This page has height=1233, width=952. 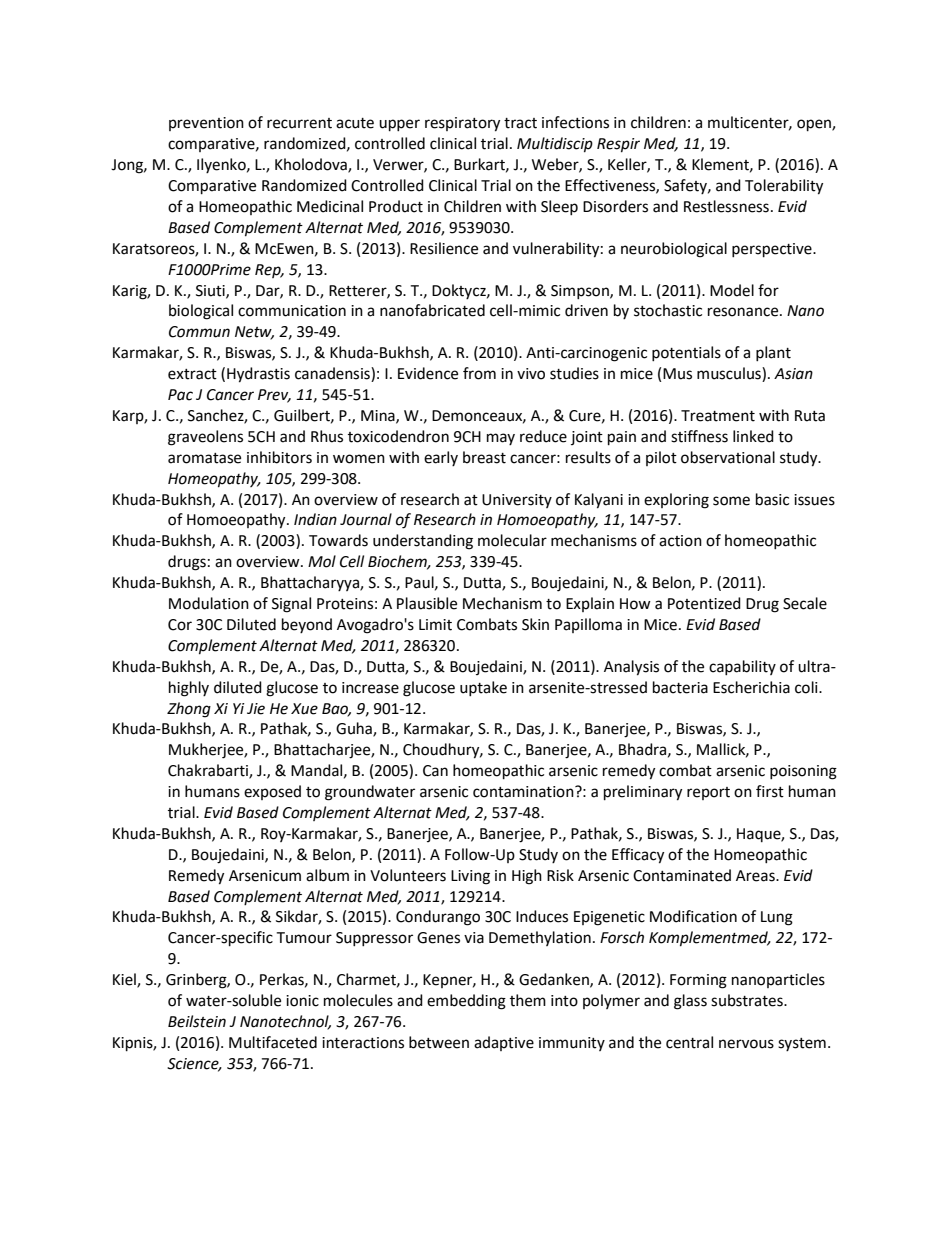 What do you see at coordinates (427, 603) in the page?
I see `Plausible` at bounding box center [427, 603].
